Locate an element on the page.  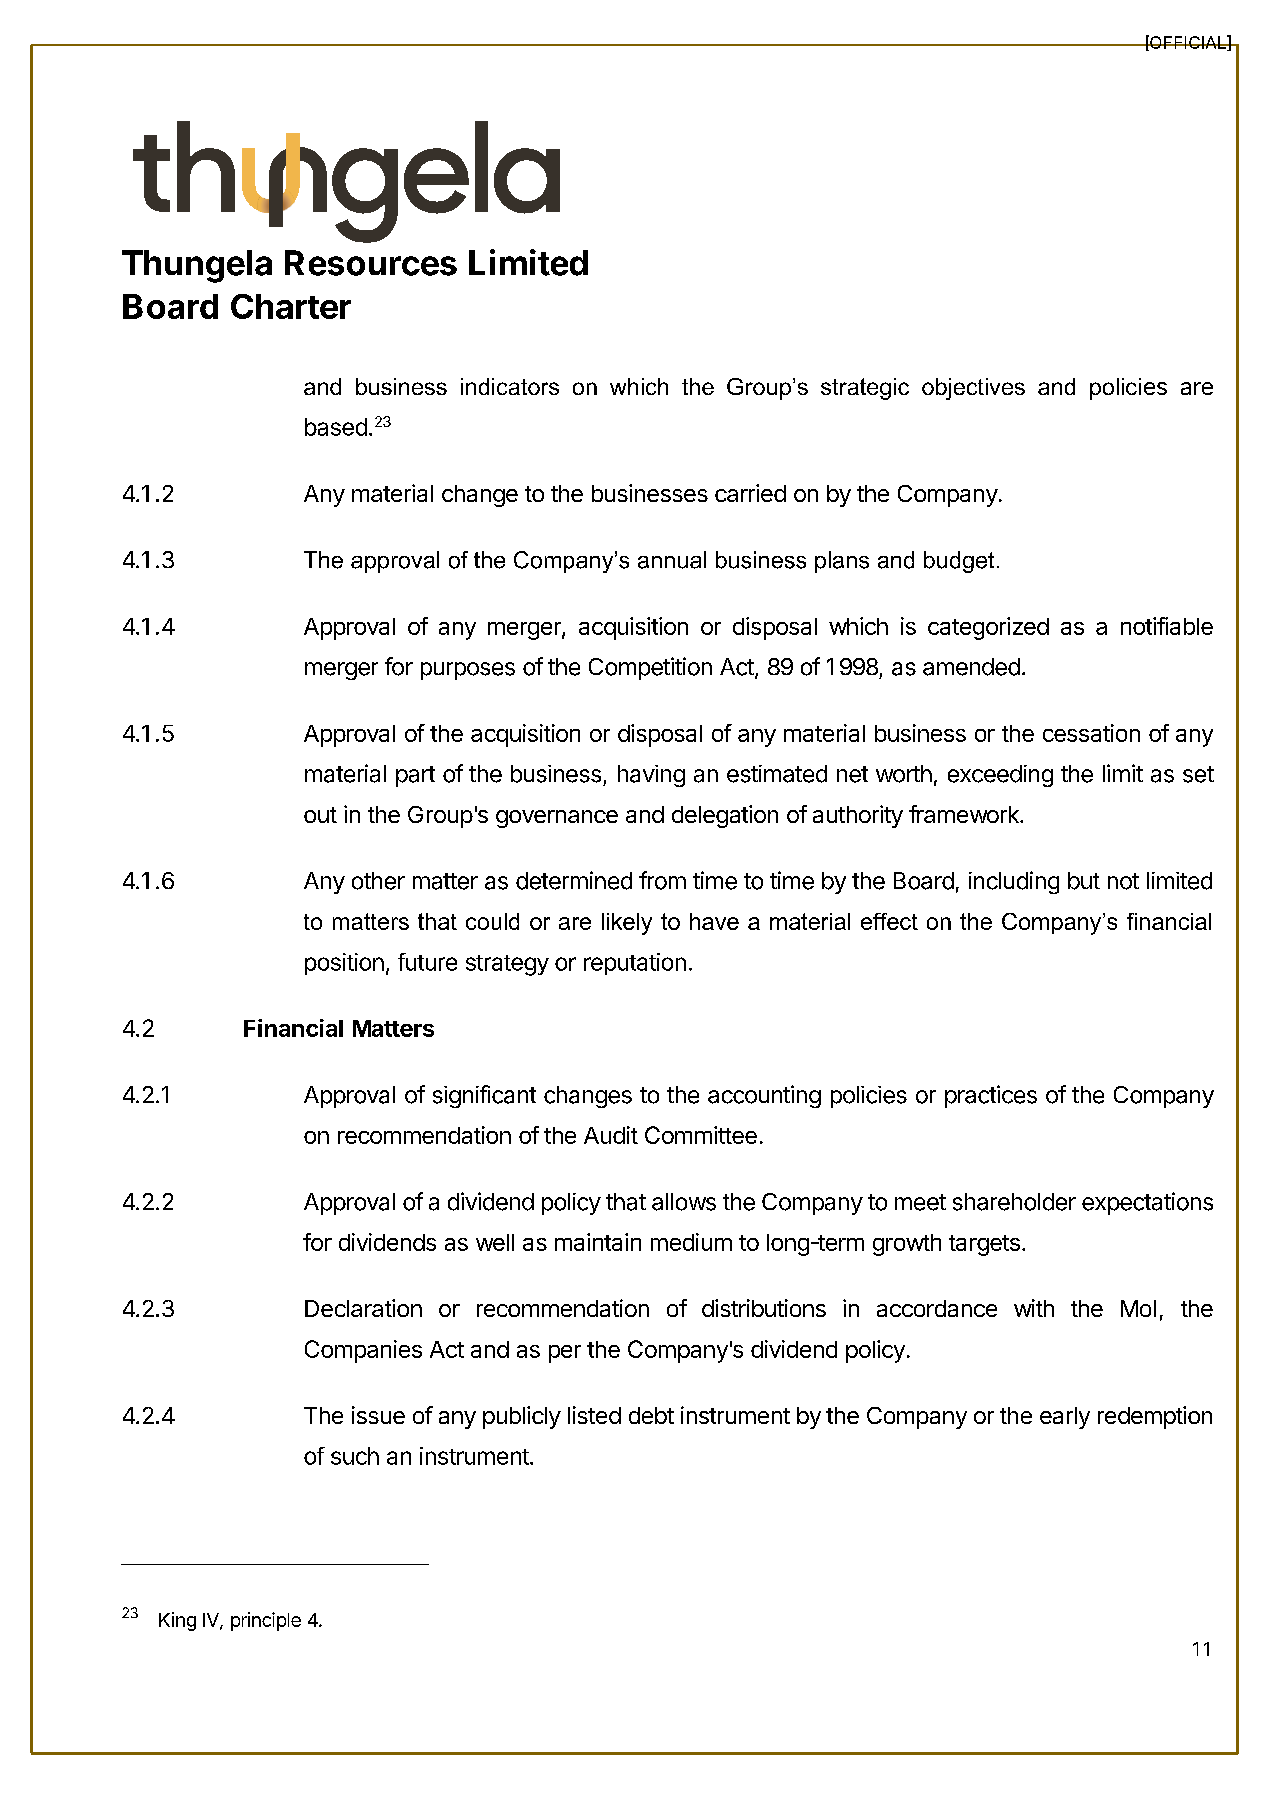
Charter is located at coordinates (291, 306).
